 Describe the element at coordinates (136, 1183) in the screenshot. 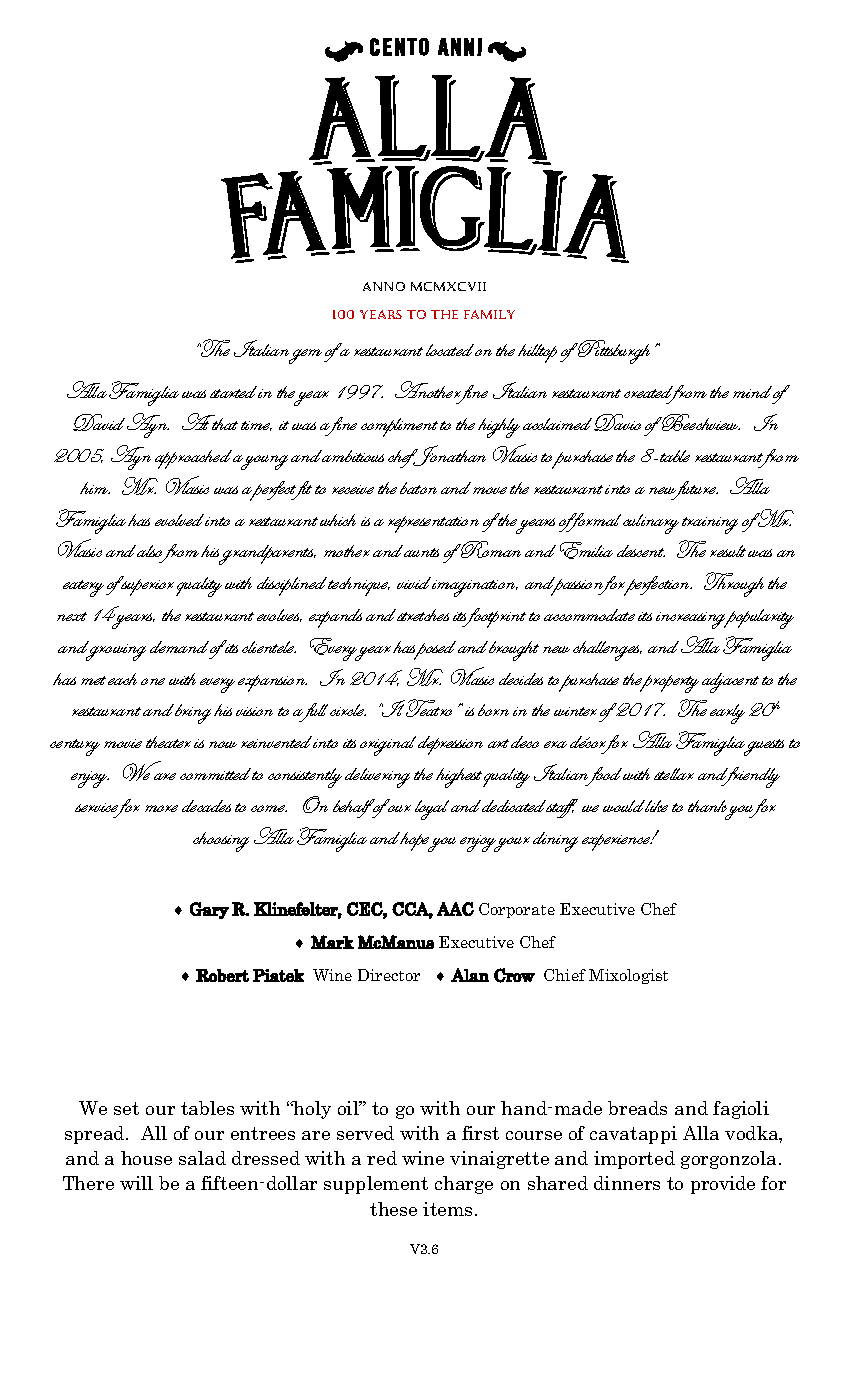

I see `will` at that location.
